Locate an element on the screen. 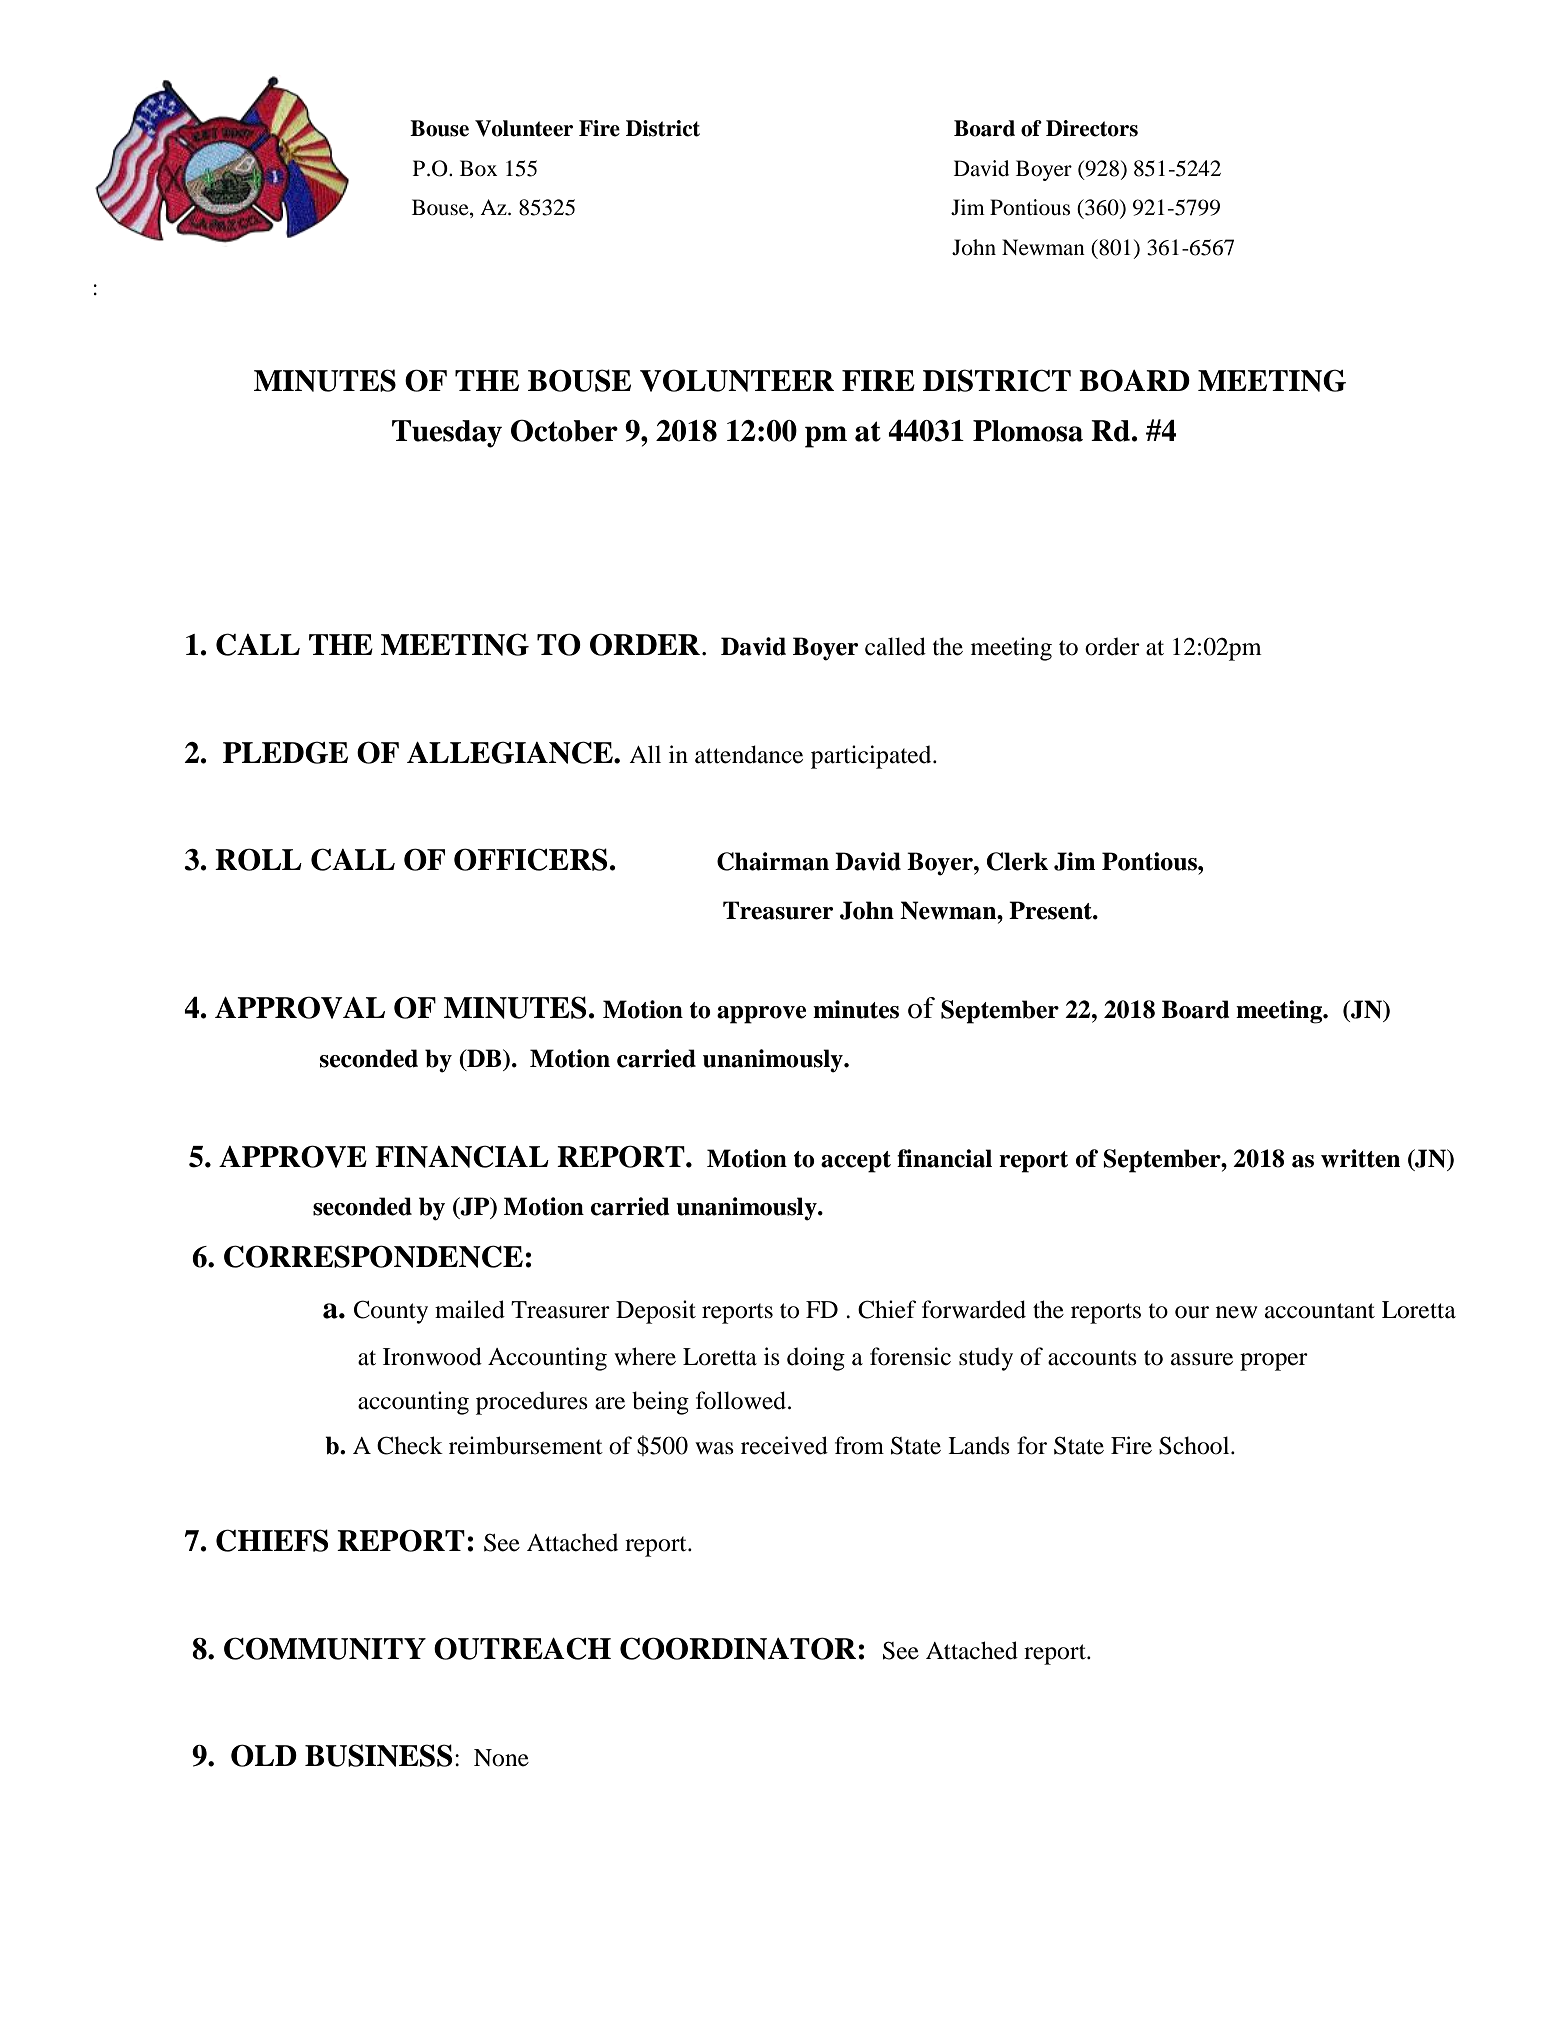  October is located at coordinates (564, 430).
